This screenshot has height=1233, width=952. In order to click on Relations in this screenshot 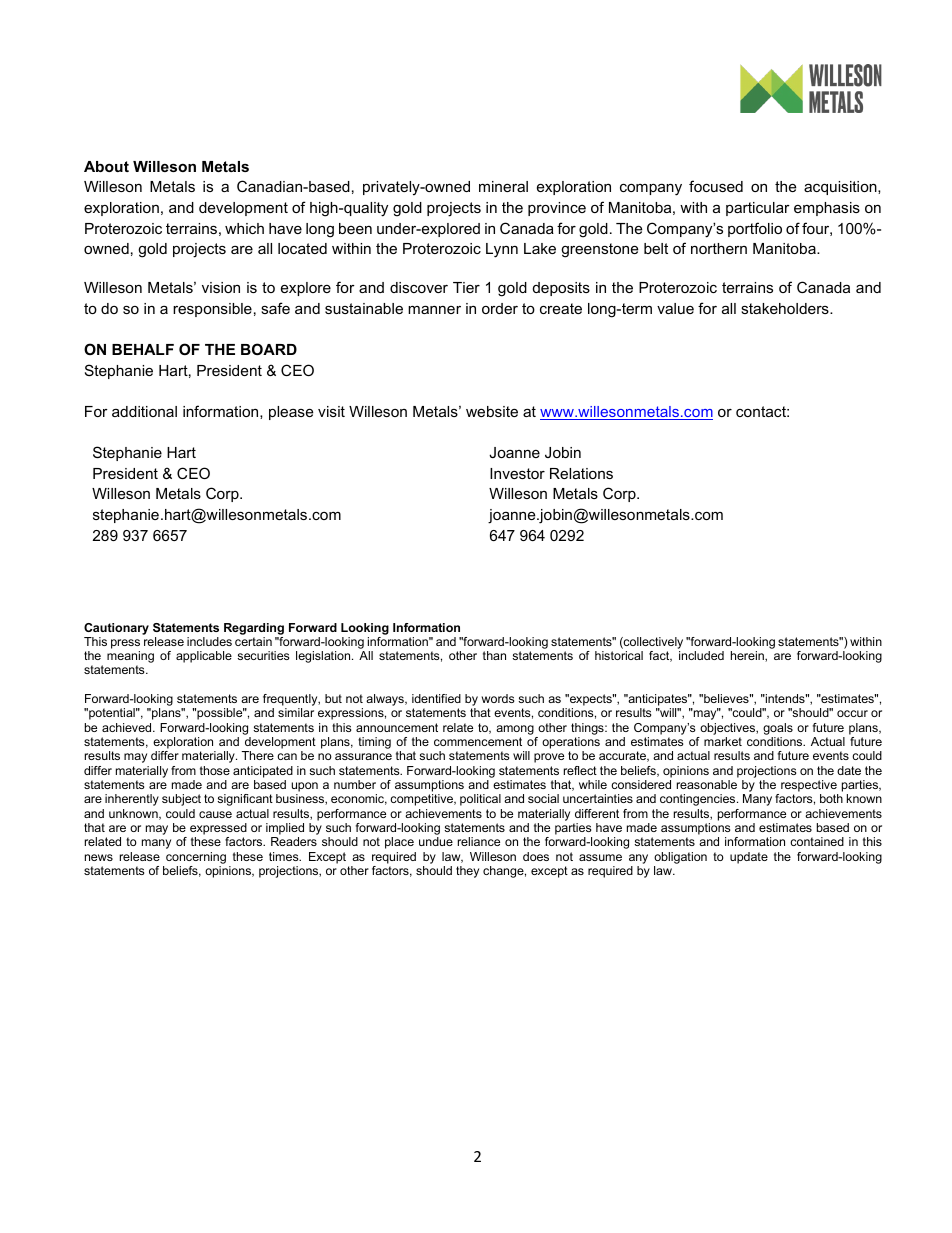, I will do `click(581, 473)`.
